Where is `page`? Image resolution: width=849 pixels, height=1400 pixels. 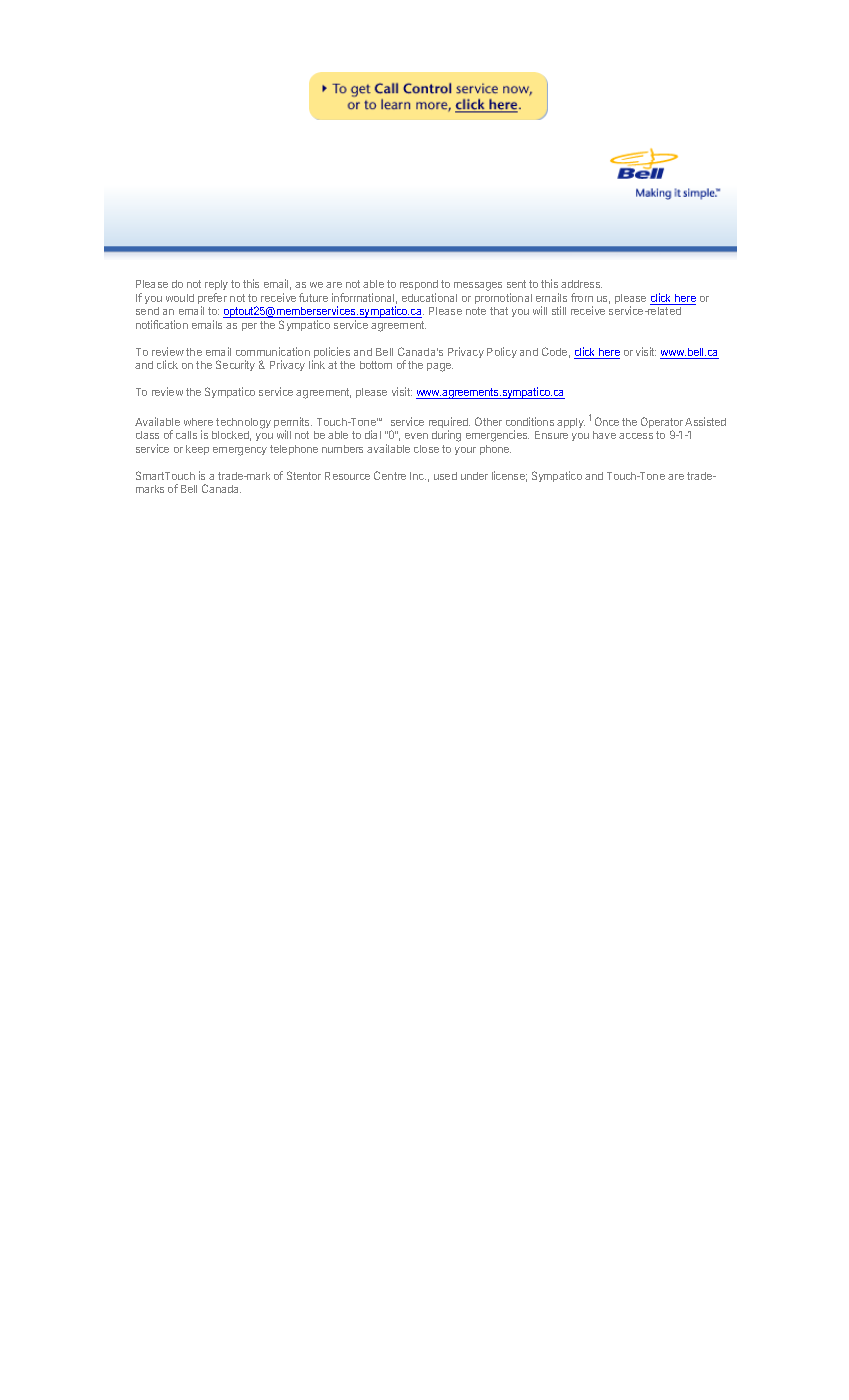 page is located at coordinates (440, 367).
